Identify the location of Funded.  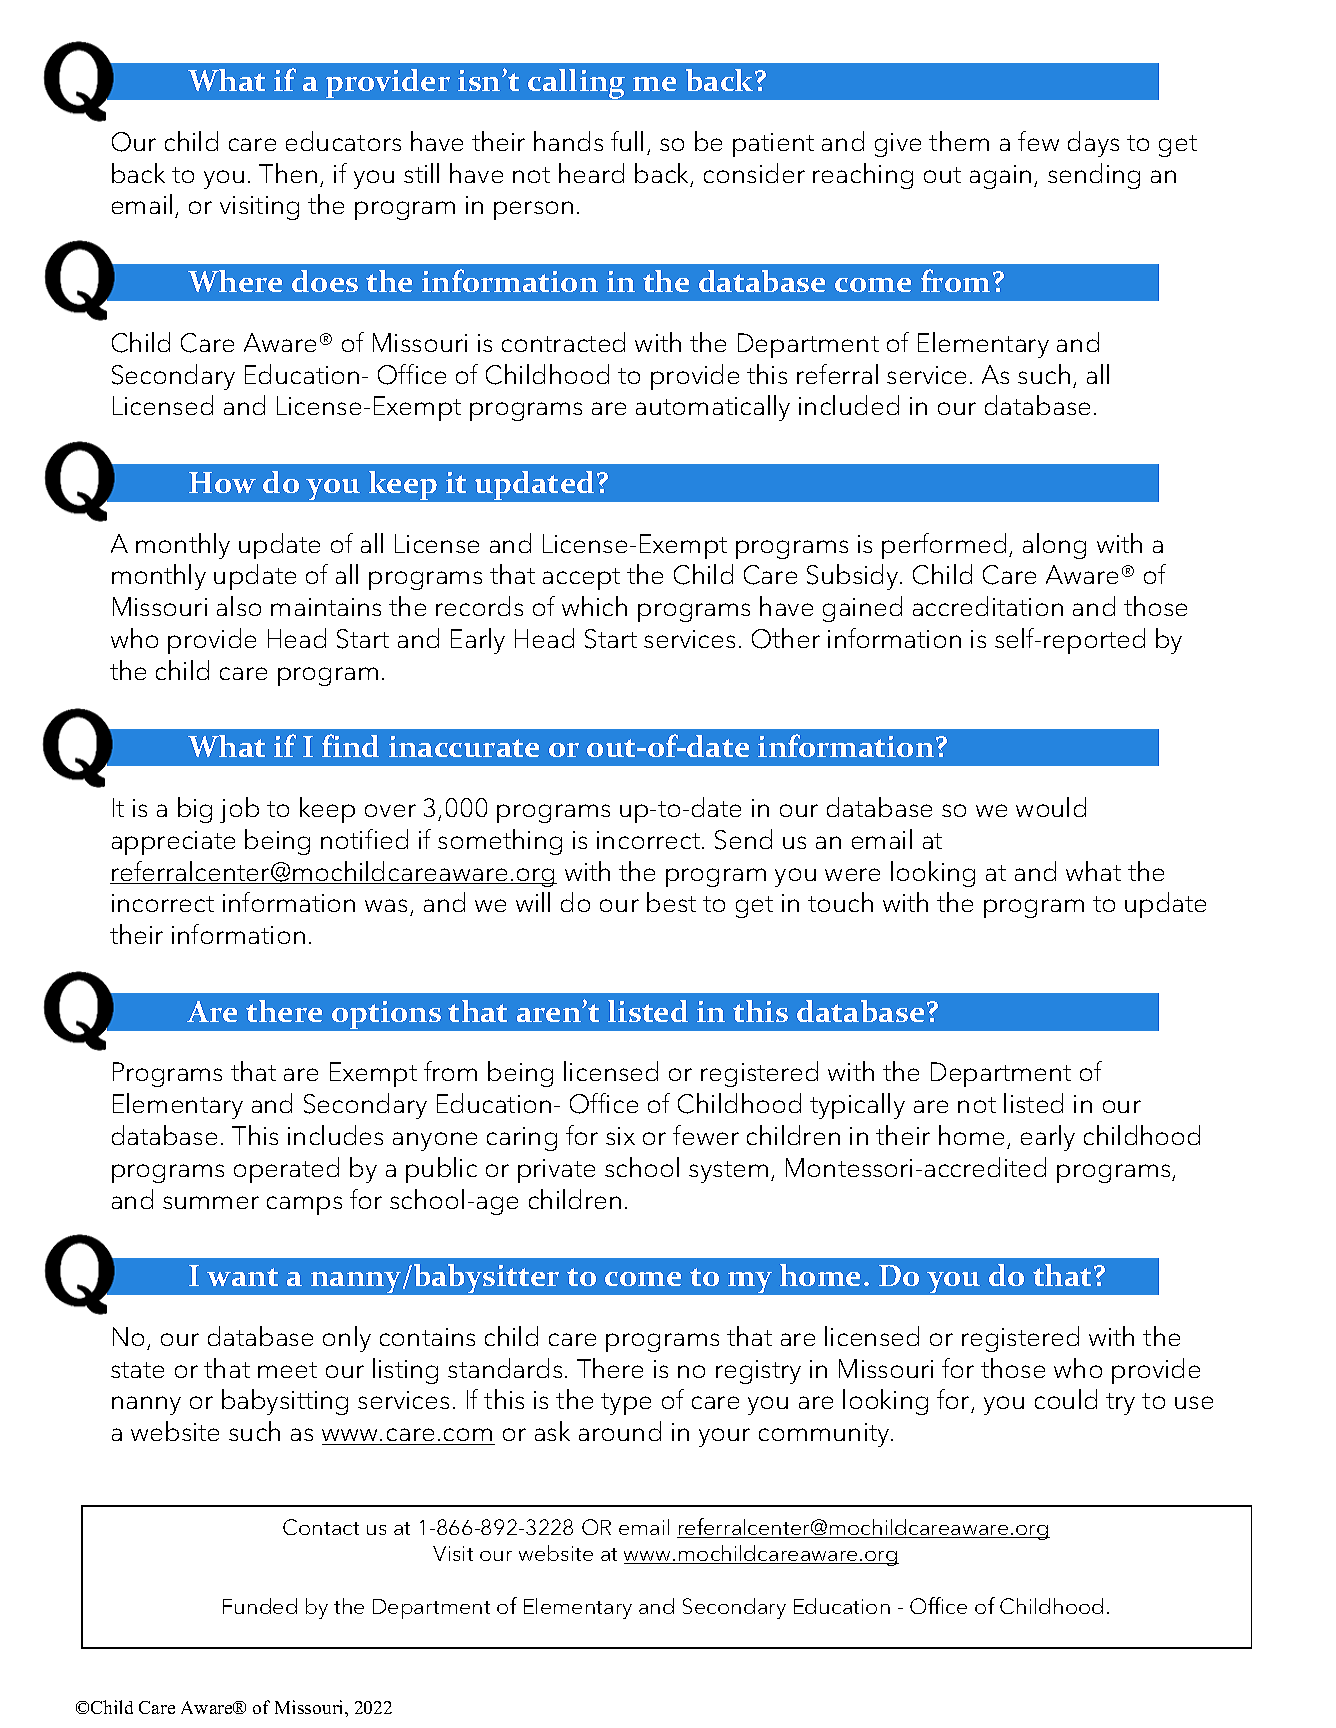
(260, 1606).
